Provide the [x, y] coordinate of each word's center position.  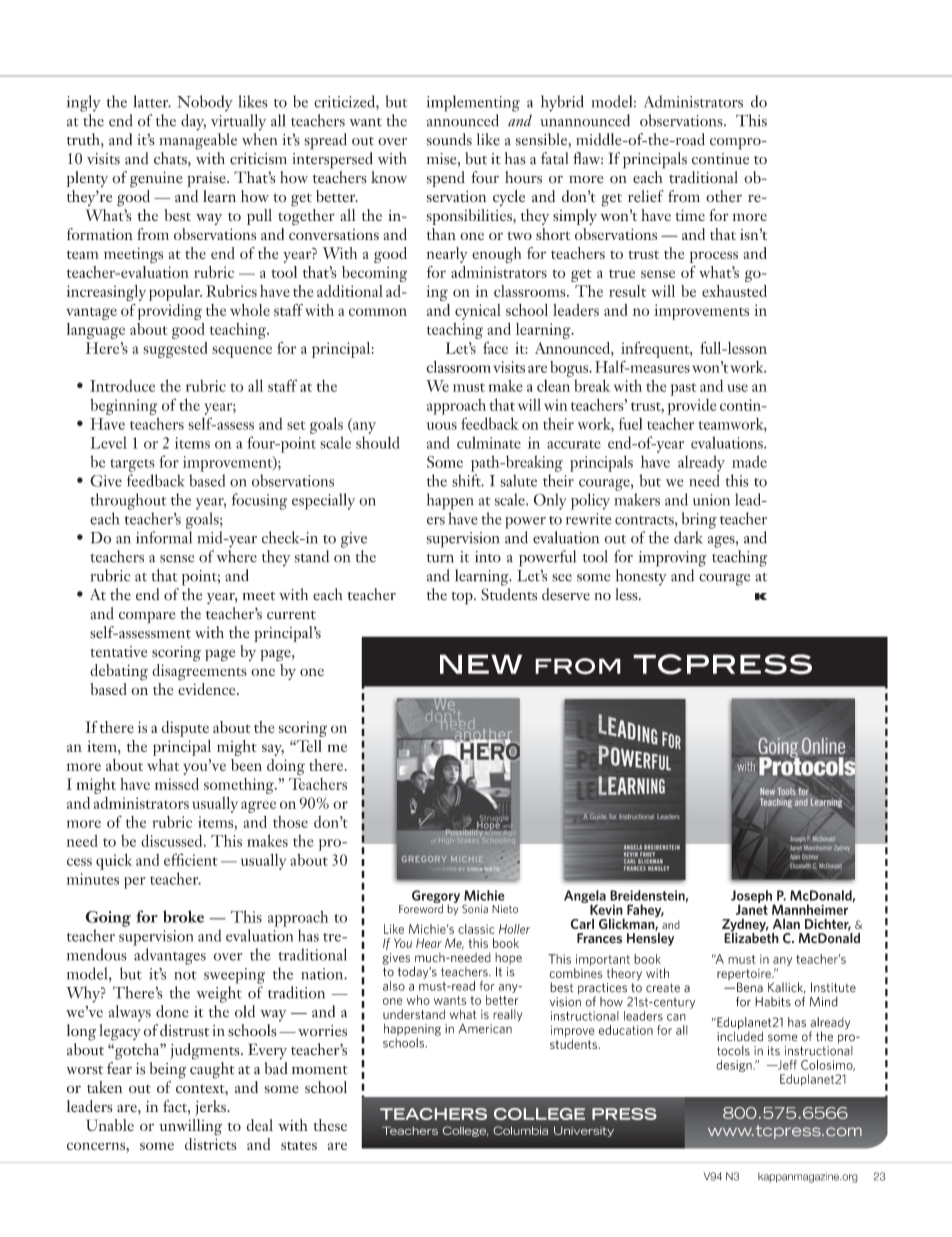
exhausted [734, 291]
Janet [752, 908]
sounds [449, 139]
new [481, 664]
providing [170, 312]
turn [440, 558]
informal [164, 537]
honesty [641, 577]
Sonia [475, 909]
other [724, 196]
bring [699, 520]
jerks [211, 1108]
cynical [478, 312]
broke [183, 916]
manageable [198, 141]
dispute [185, 729]
